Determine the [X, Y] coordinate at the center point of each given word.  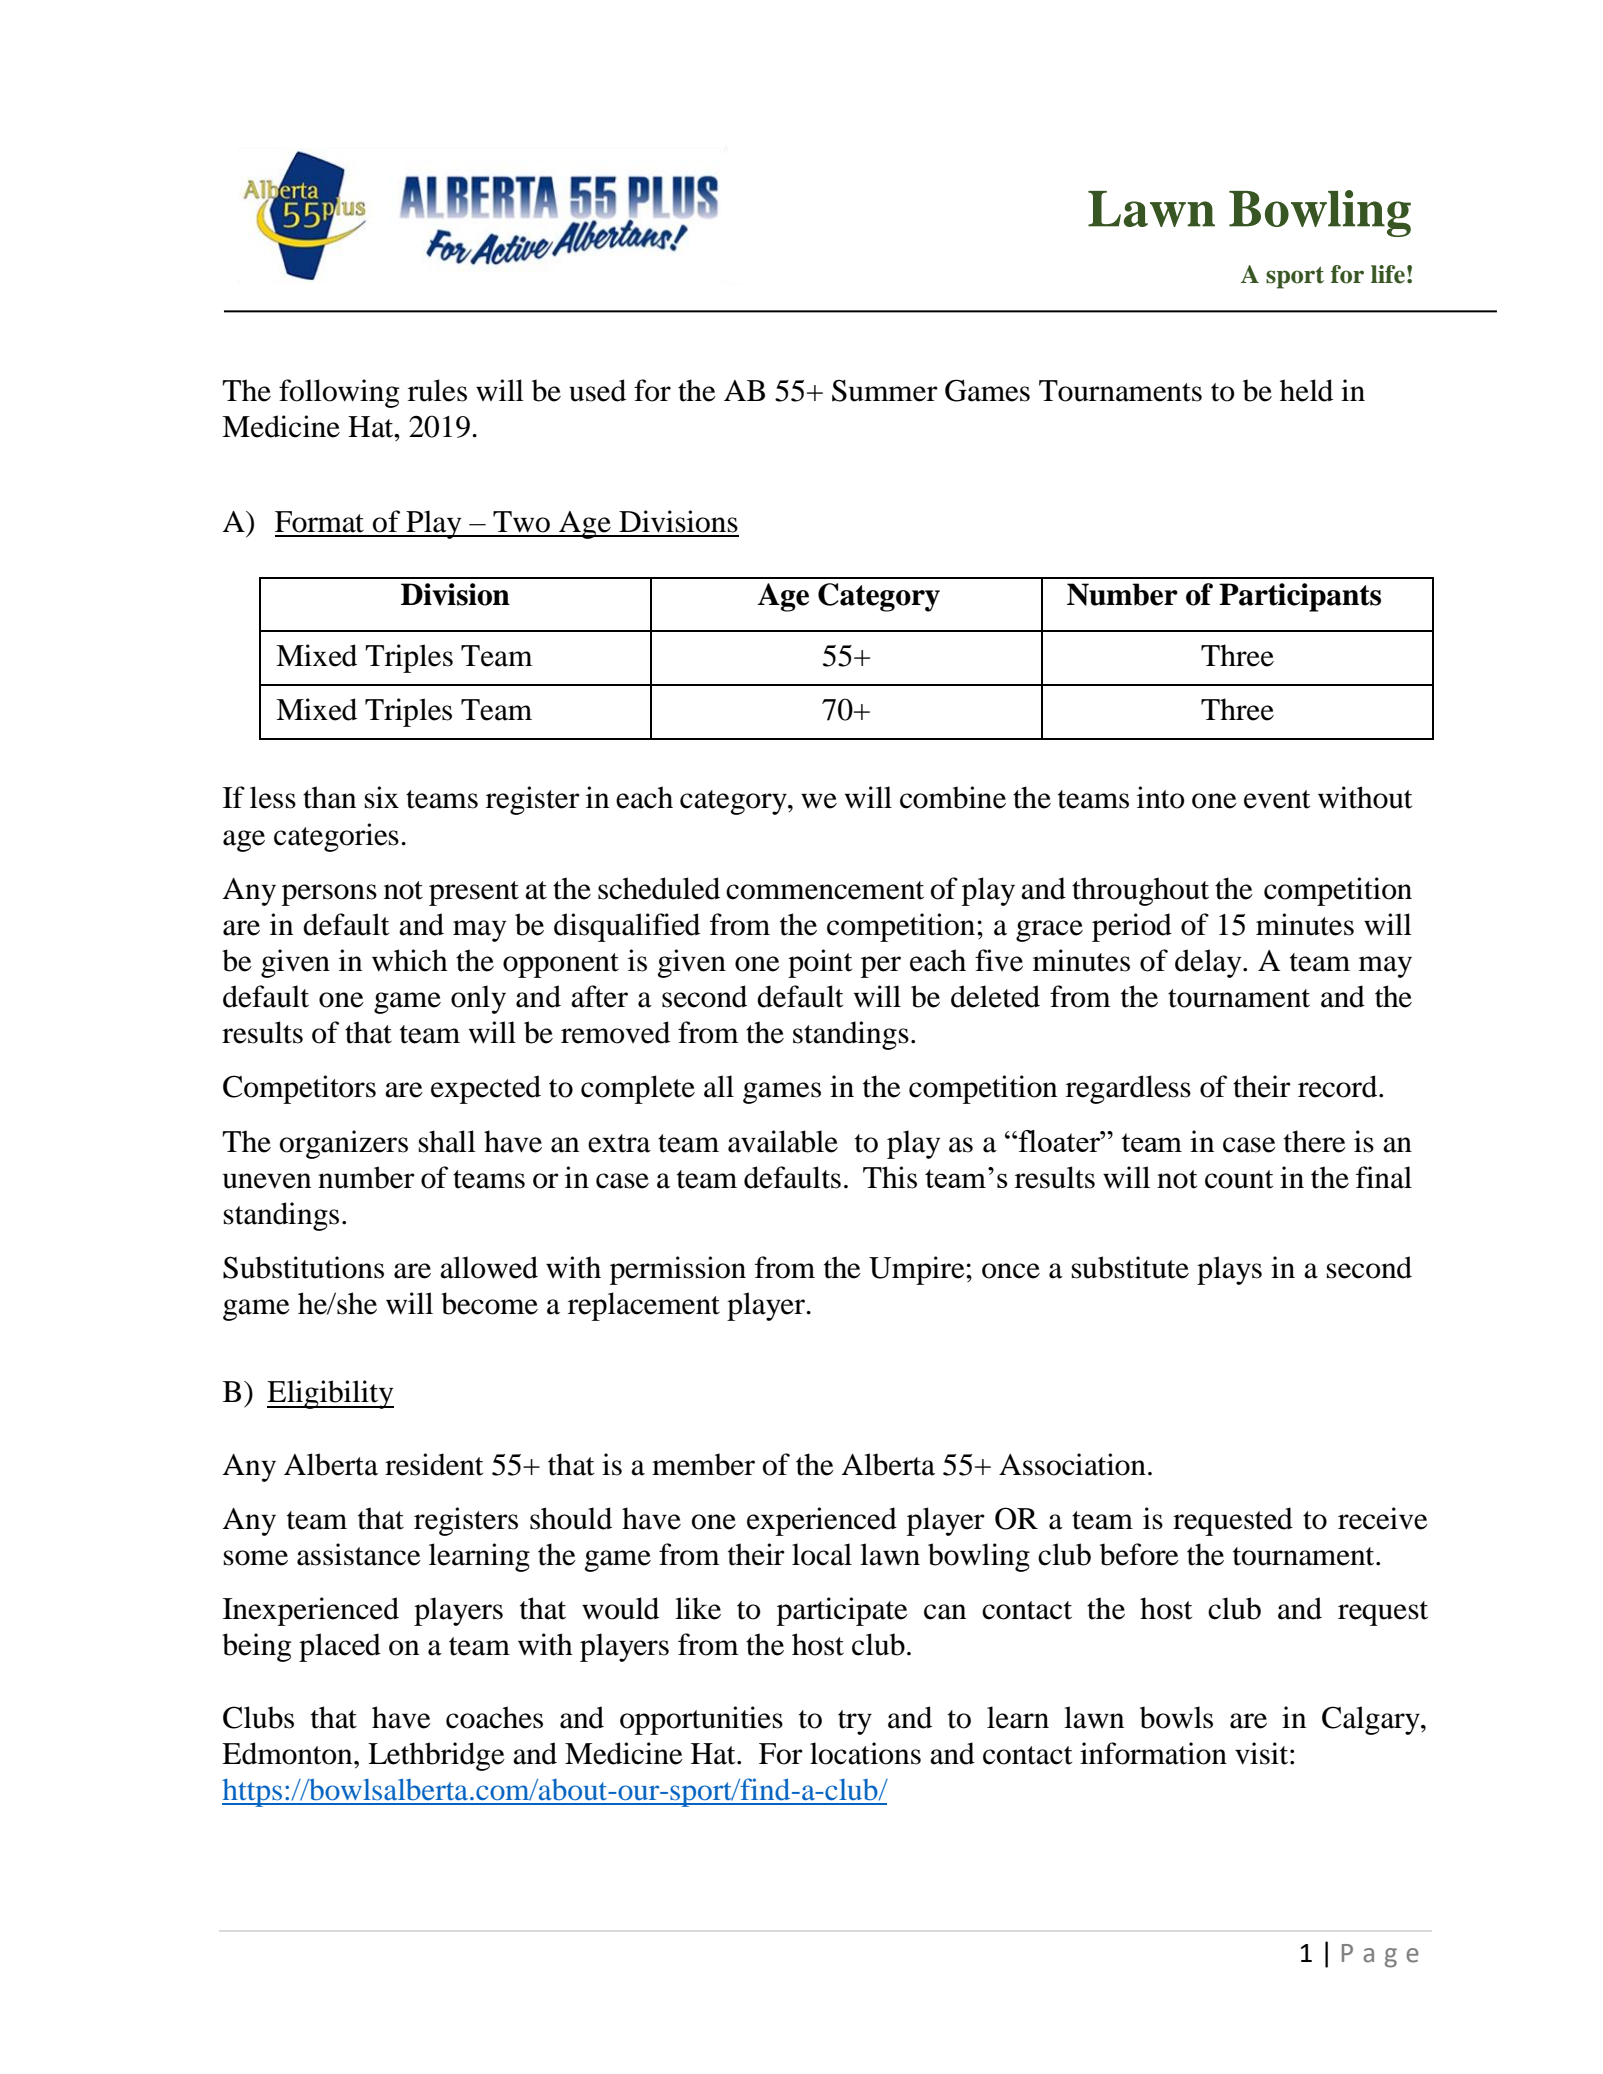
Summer [885, 390]
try [855, 1722]
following [339, 393]
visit [1263, 1753]
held [1306, 390]
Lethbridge [436, 1756]
